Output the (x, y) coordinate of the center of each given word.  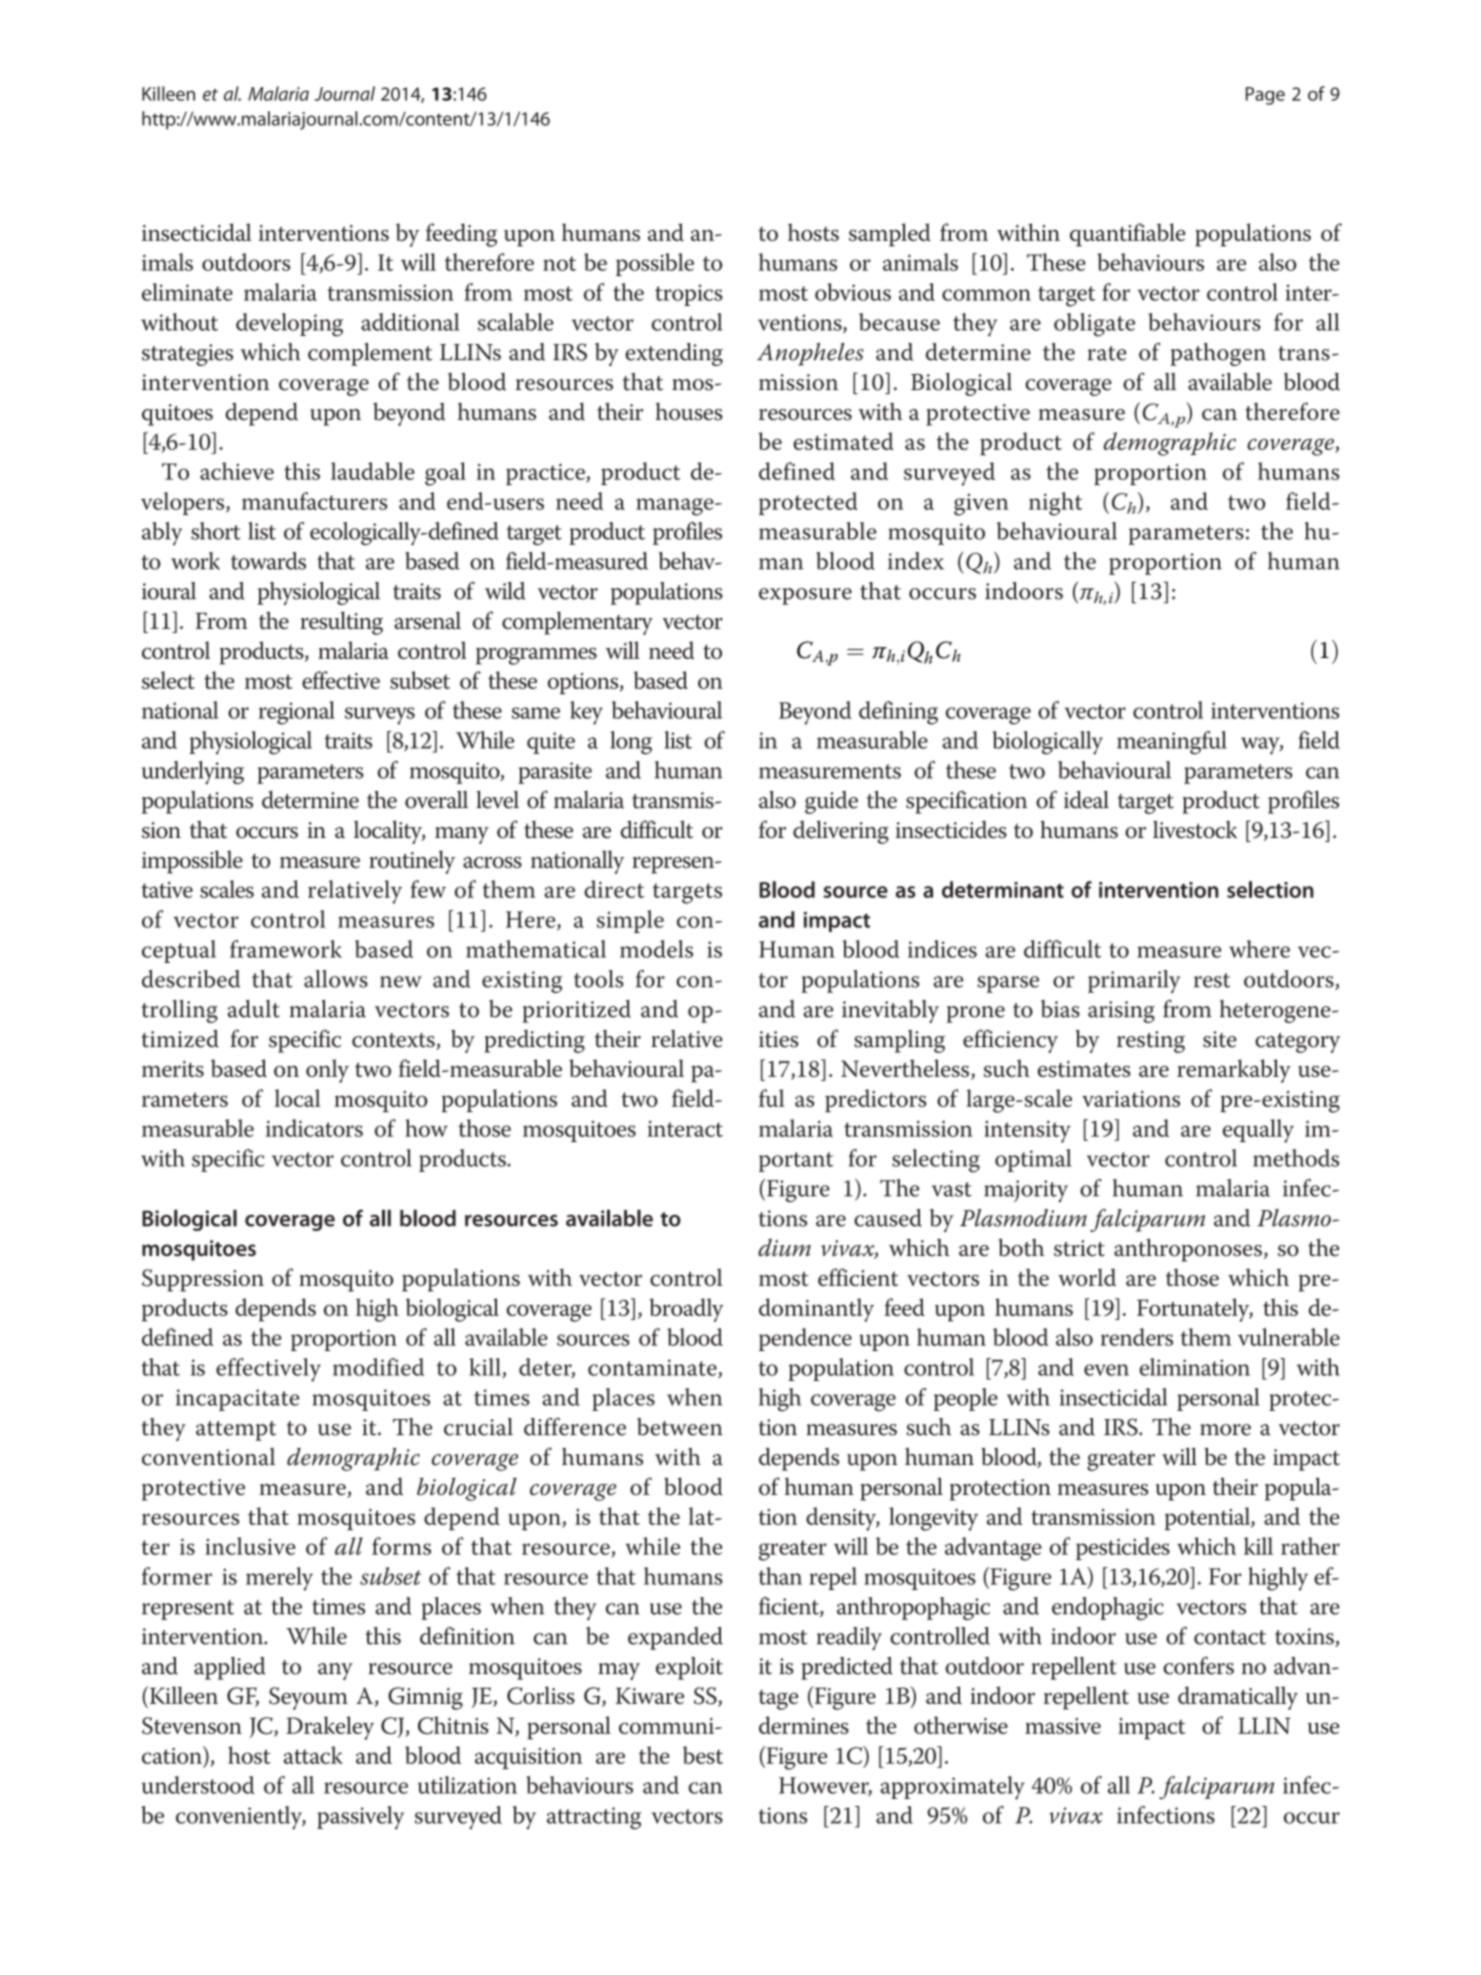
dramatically (1238, 1698)
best (703, 1755)
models (656, 949)
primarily (1134, 981)
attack (313, 1755)
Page (1265, 96)
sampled (890, 235)
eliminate (187, 292)
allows (336, 979)
